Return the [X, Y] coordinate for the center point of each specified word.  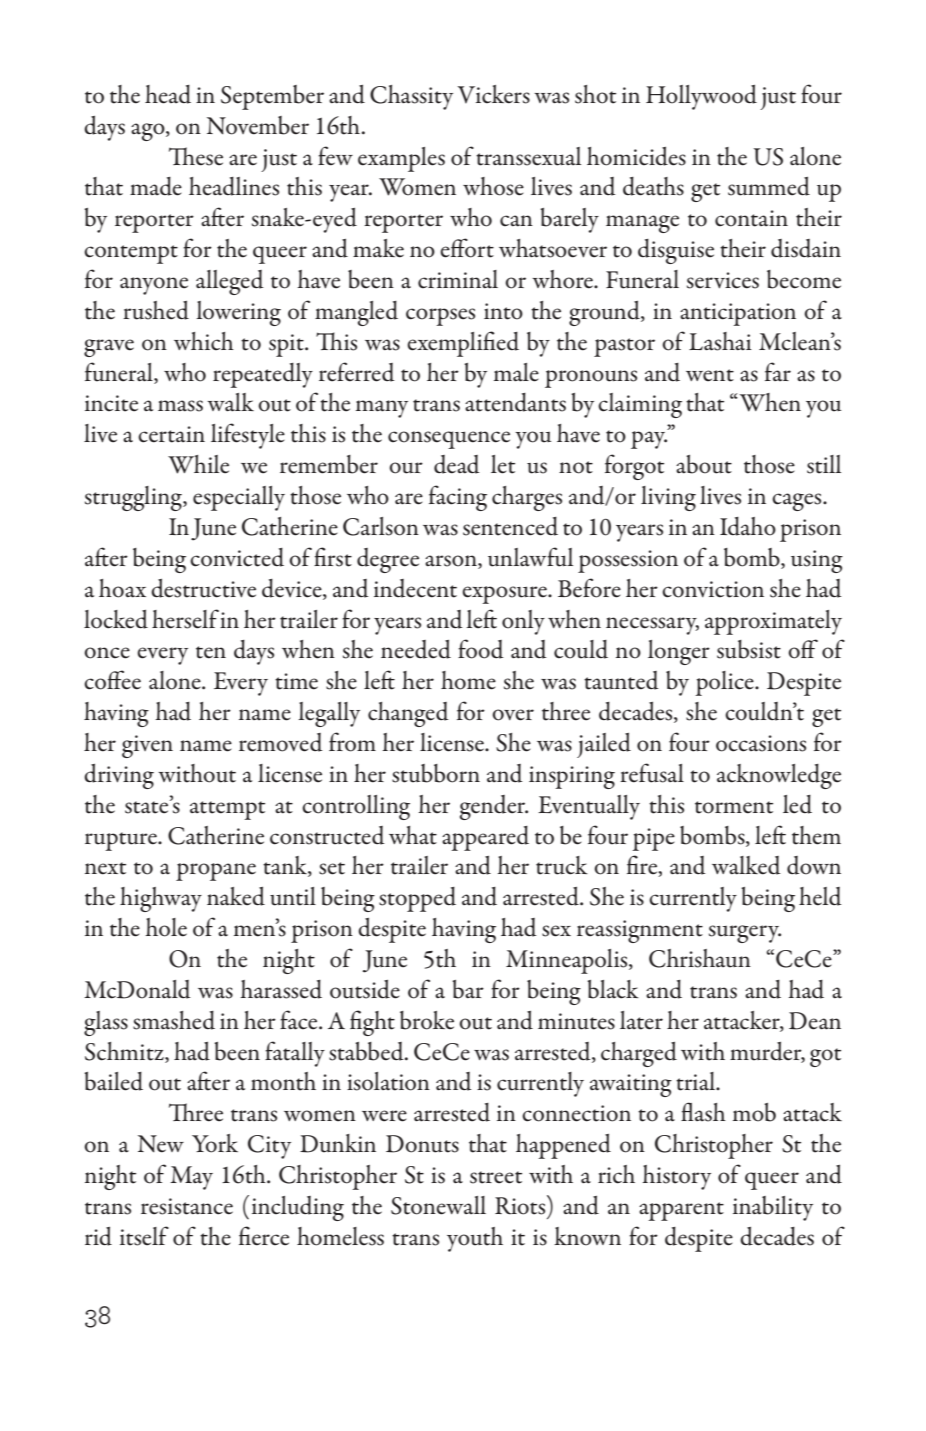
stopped [417, 899]
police [725, 683]
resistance [187, 1206]
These [196, 156]
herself [185, 619]
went [710, 375]
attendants [515, 402]
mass [180, 406]
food [481, 649]
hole [166, 927]
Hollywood [701, 97]
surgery [745, 934]
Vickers [494, 94]
